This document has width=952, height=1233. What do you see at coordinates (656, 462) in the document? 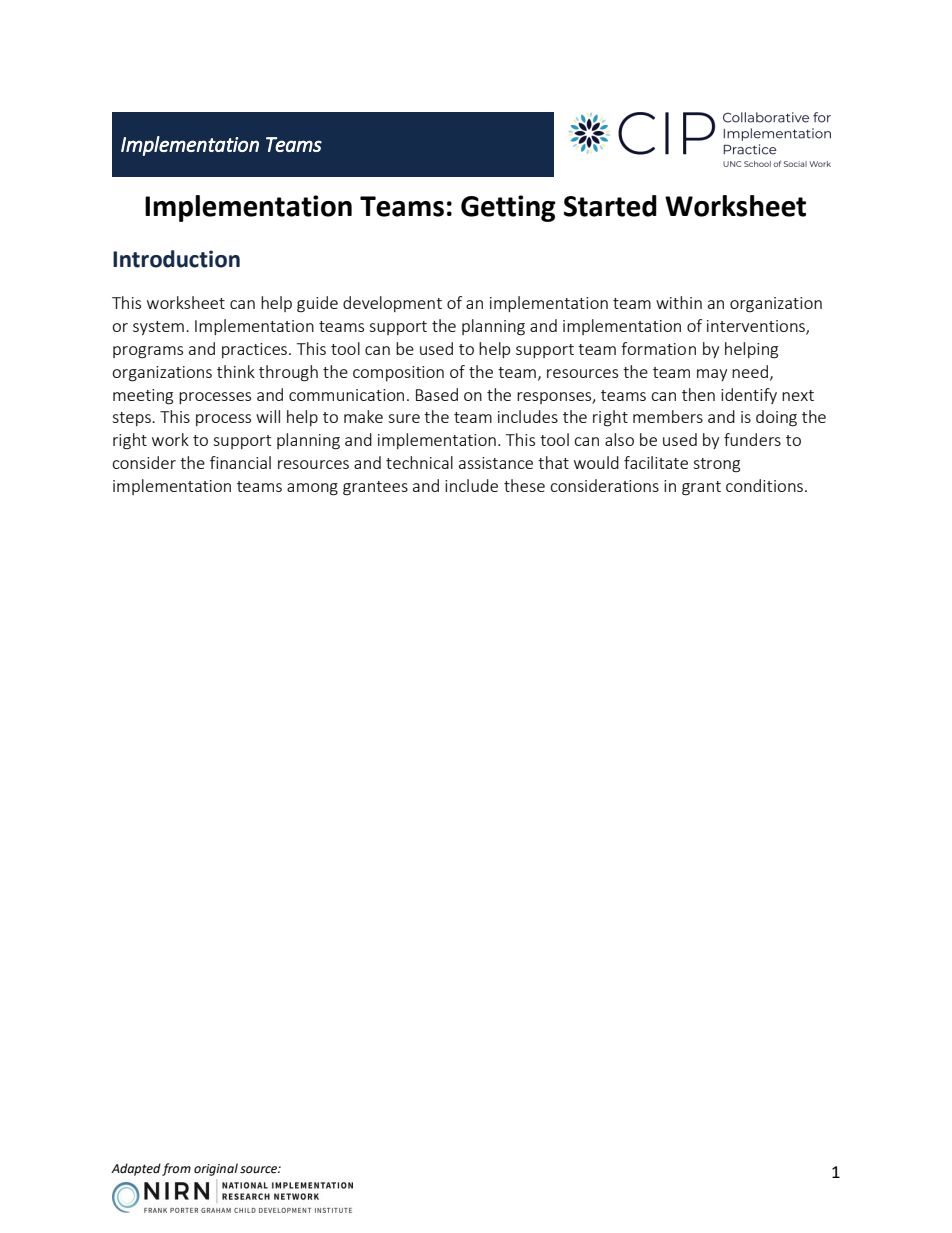
I see `facilitate` at bounding box center [656, 462].
